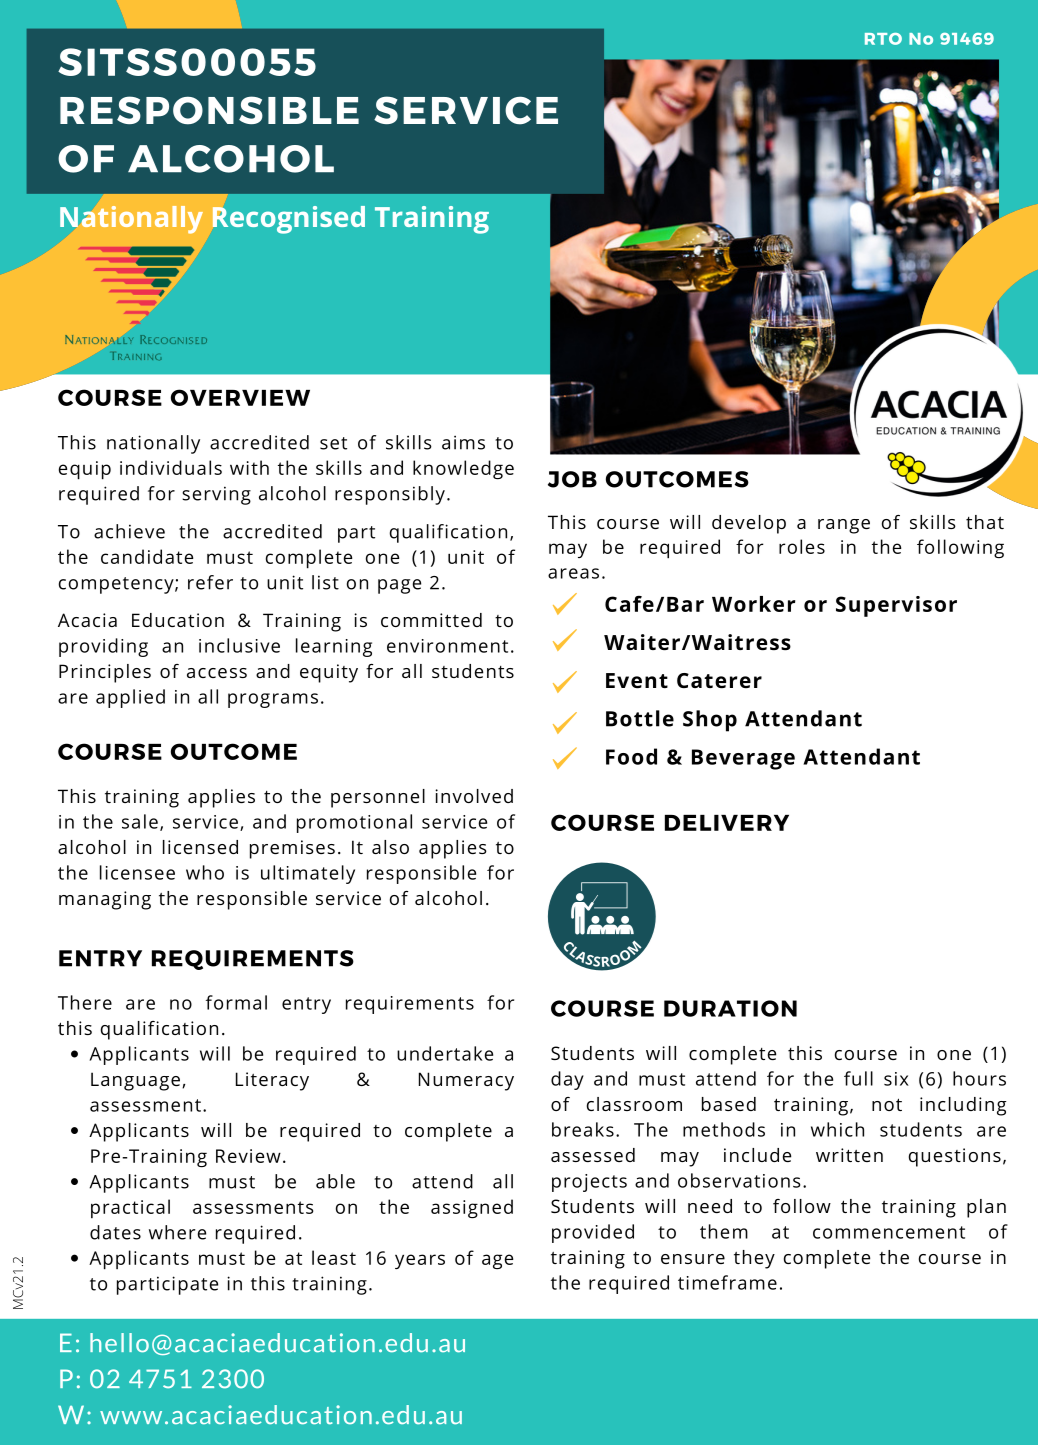 The height and width of the screenshot is (1445, 1038). What do you see at coordinates (730, 1008) in the screenshot?
I see `DURATION` at bounding box center [730, 1008].
